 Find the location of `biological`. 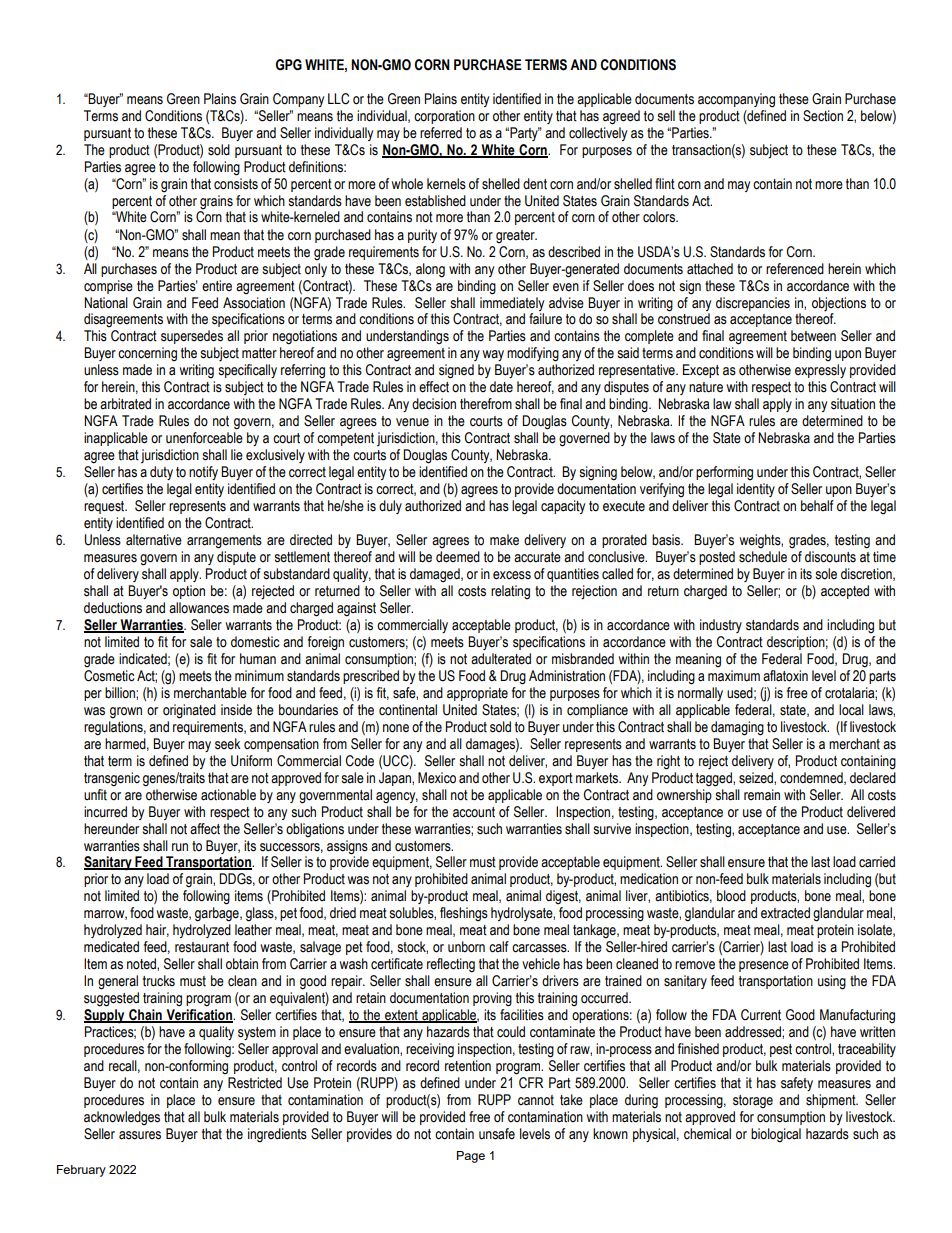

biological is located at coordinates (776, 1135).
